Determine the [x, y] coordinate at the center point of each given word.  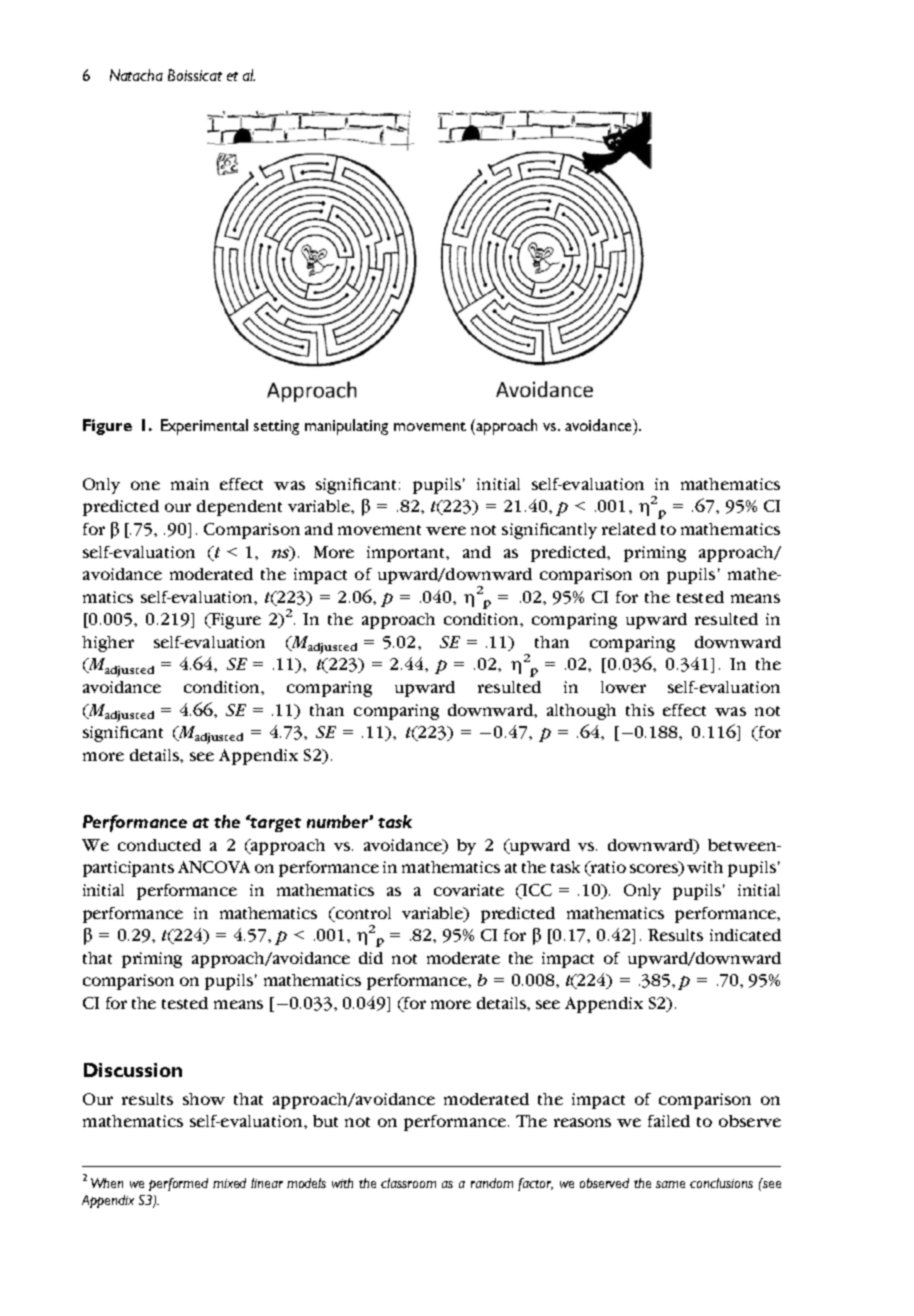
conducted [159, 845]
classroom [408, 1183]
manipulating [346, 427]
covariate [469, 890]
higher [108, 644]
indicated [745, 935]
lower [623, 687]
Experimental [204, 427]
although [581, 712]
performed [178, 1184]
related [629, 529]
